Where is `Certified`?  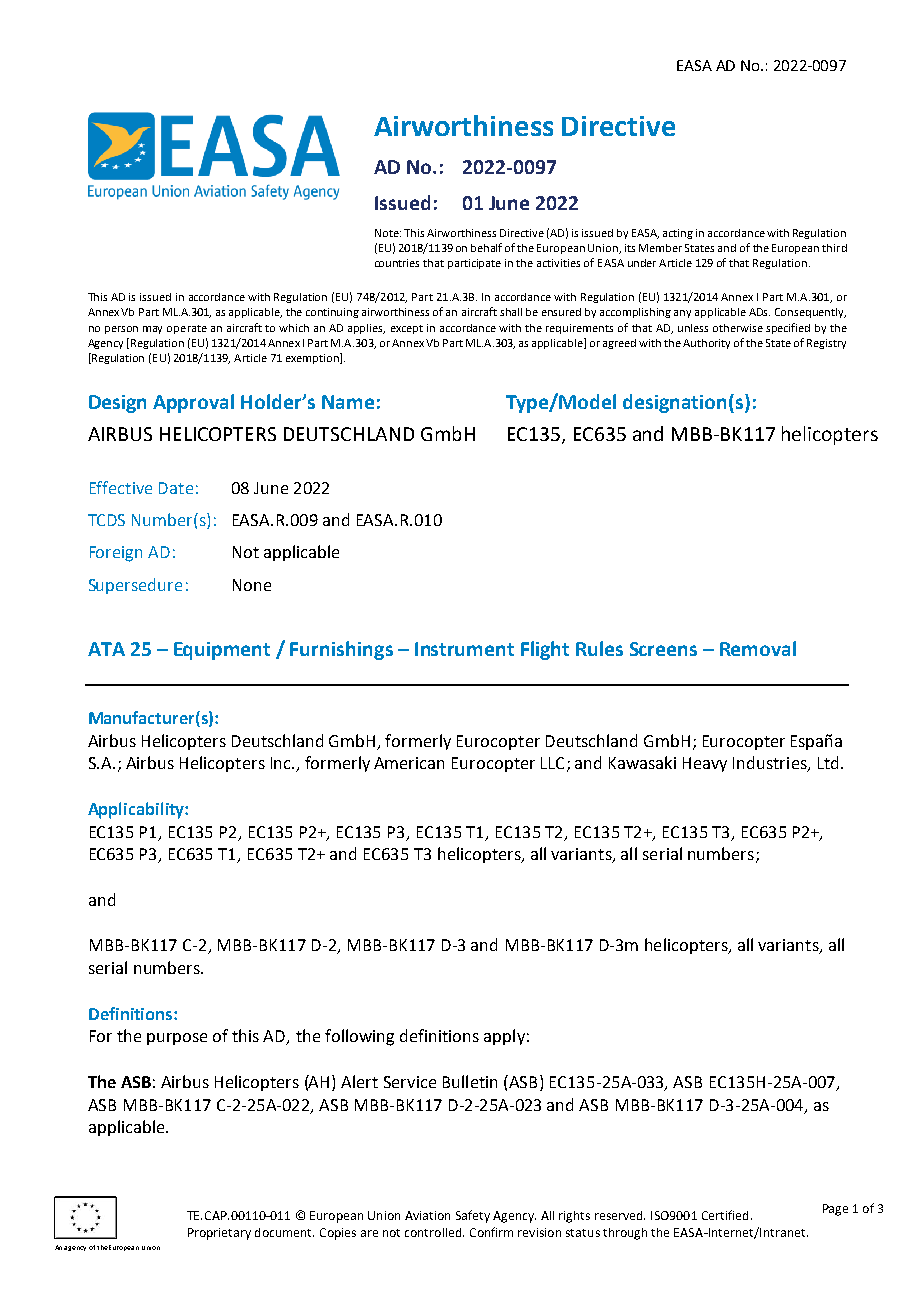
Certified is located at coordinates (725, 1215).
